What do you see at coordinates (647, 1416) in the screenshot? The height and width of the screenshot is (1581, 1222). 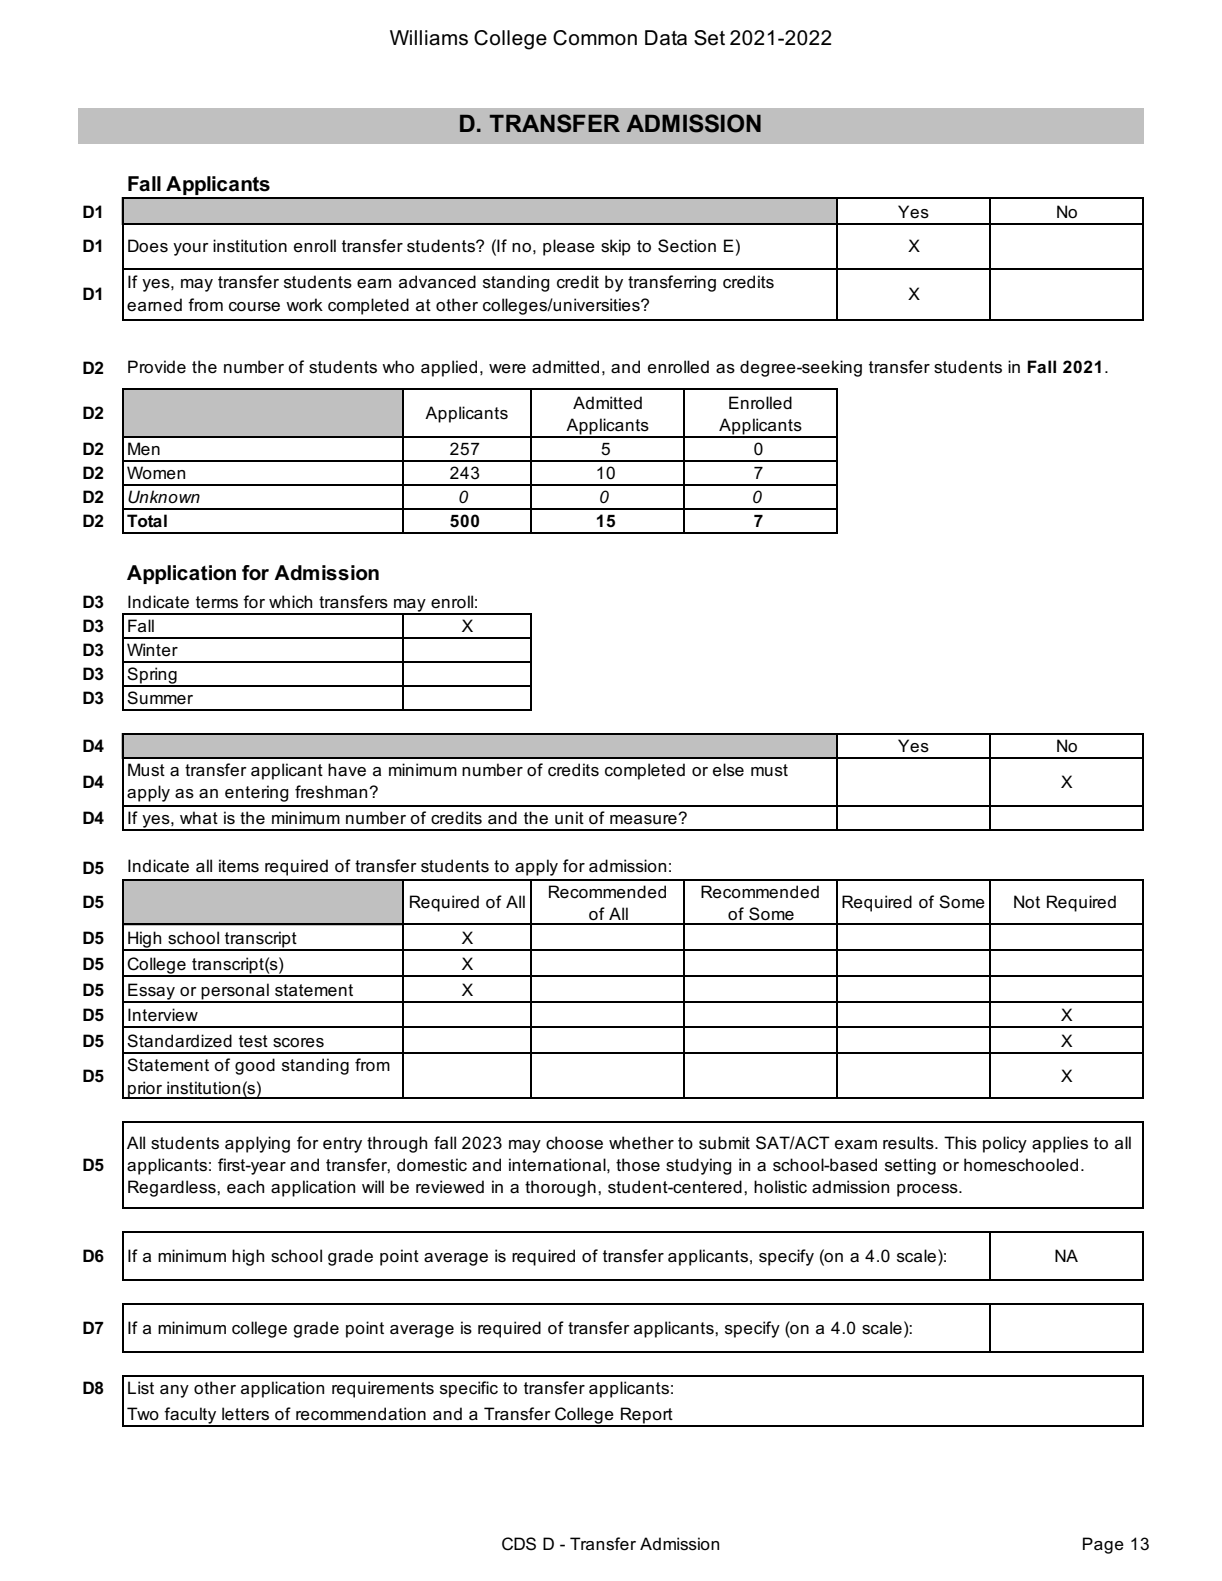 I see `Report` at bounding box center [647, 1416].
